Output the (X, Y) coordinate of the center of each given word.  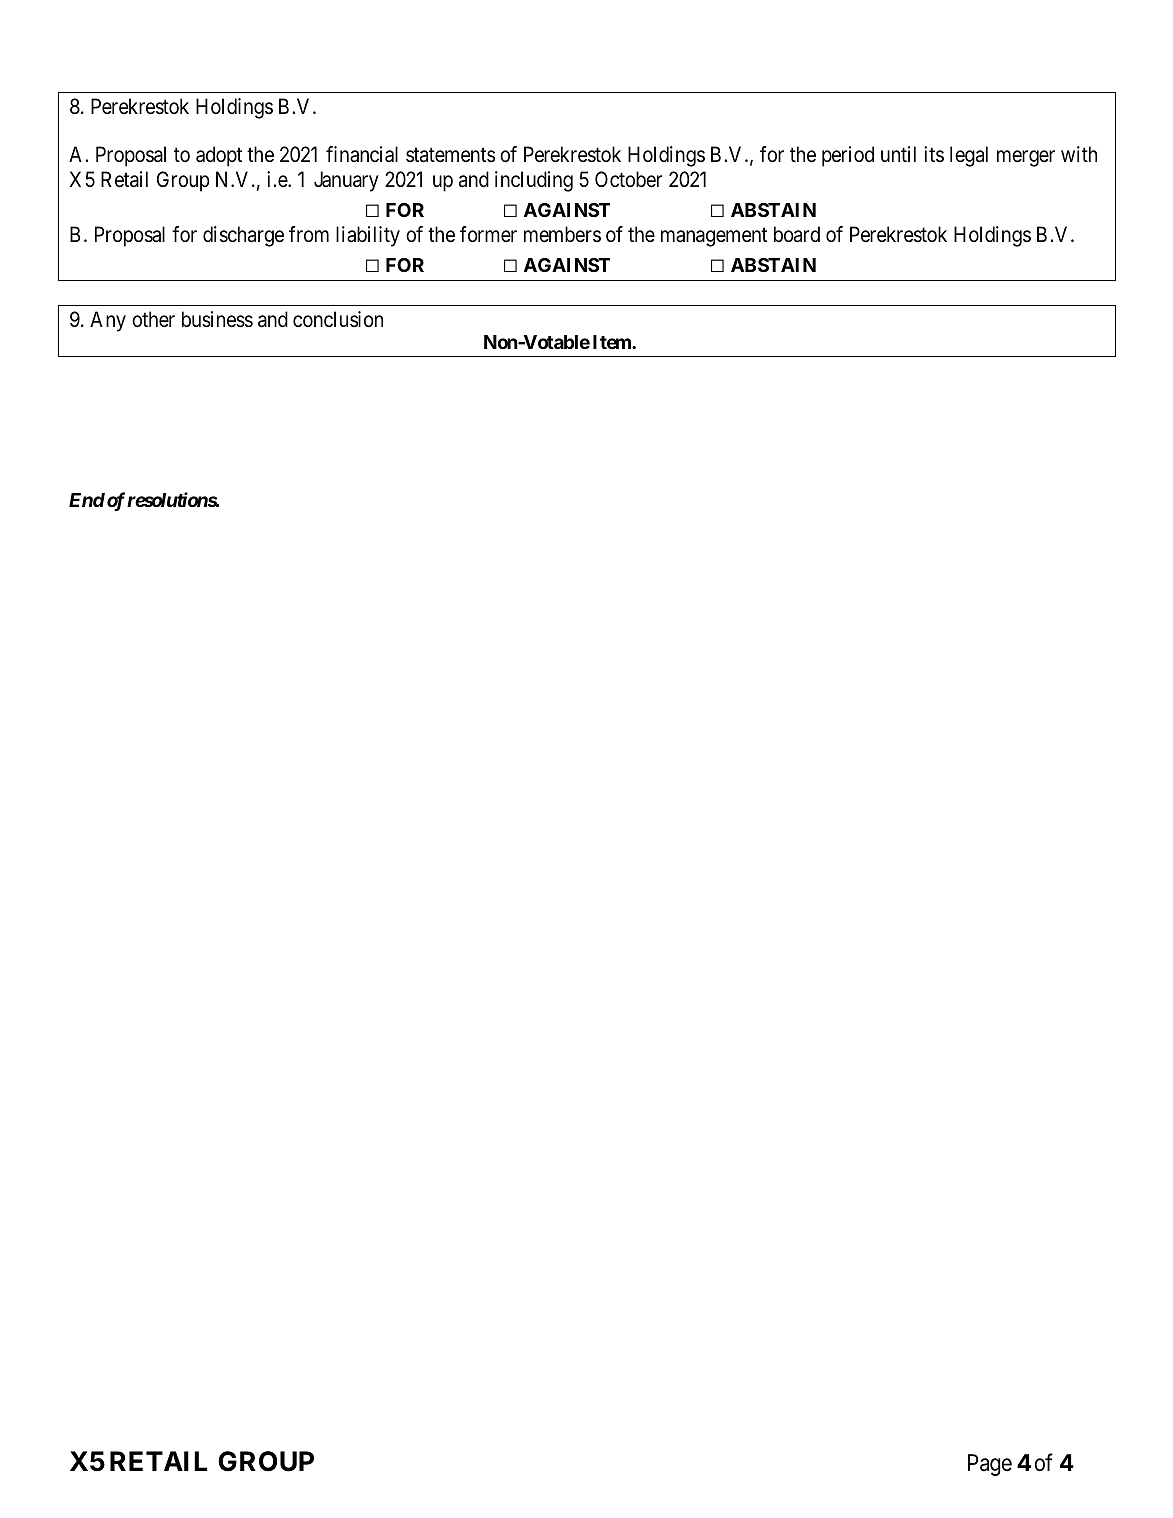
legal (969, 156)
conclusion (338, 319)
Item (613, 342)
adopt (219, 156)
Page (990, 1465)
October (628, 179)
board (797, 234)
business (217, 319)
